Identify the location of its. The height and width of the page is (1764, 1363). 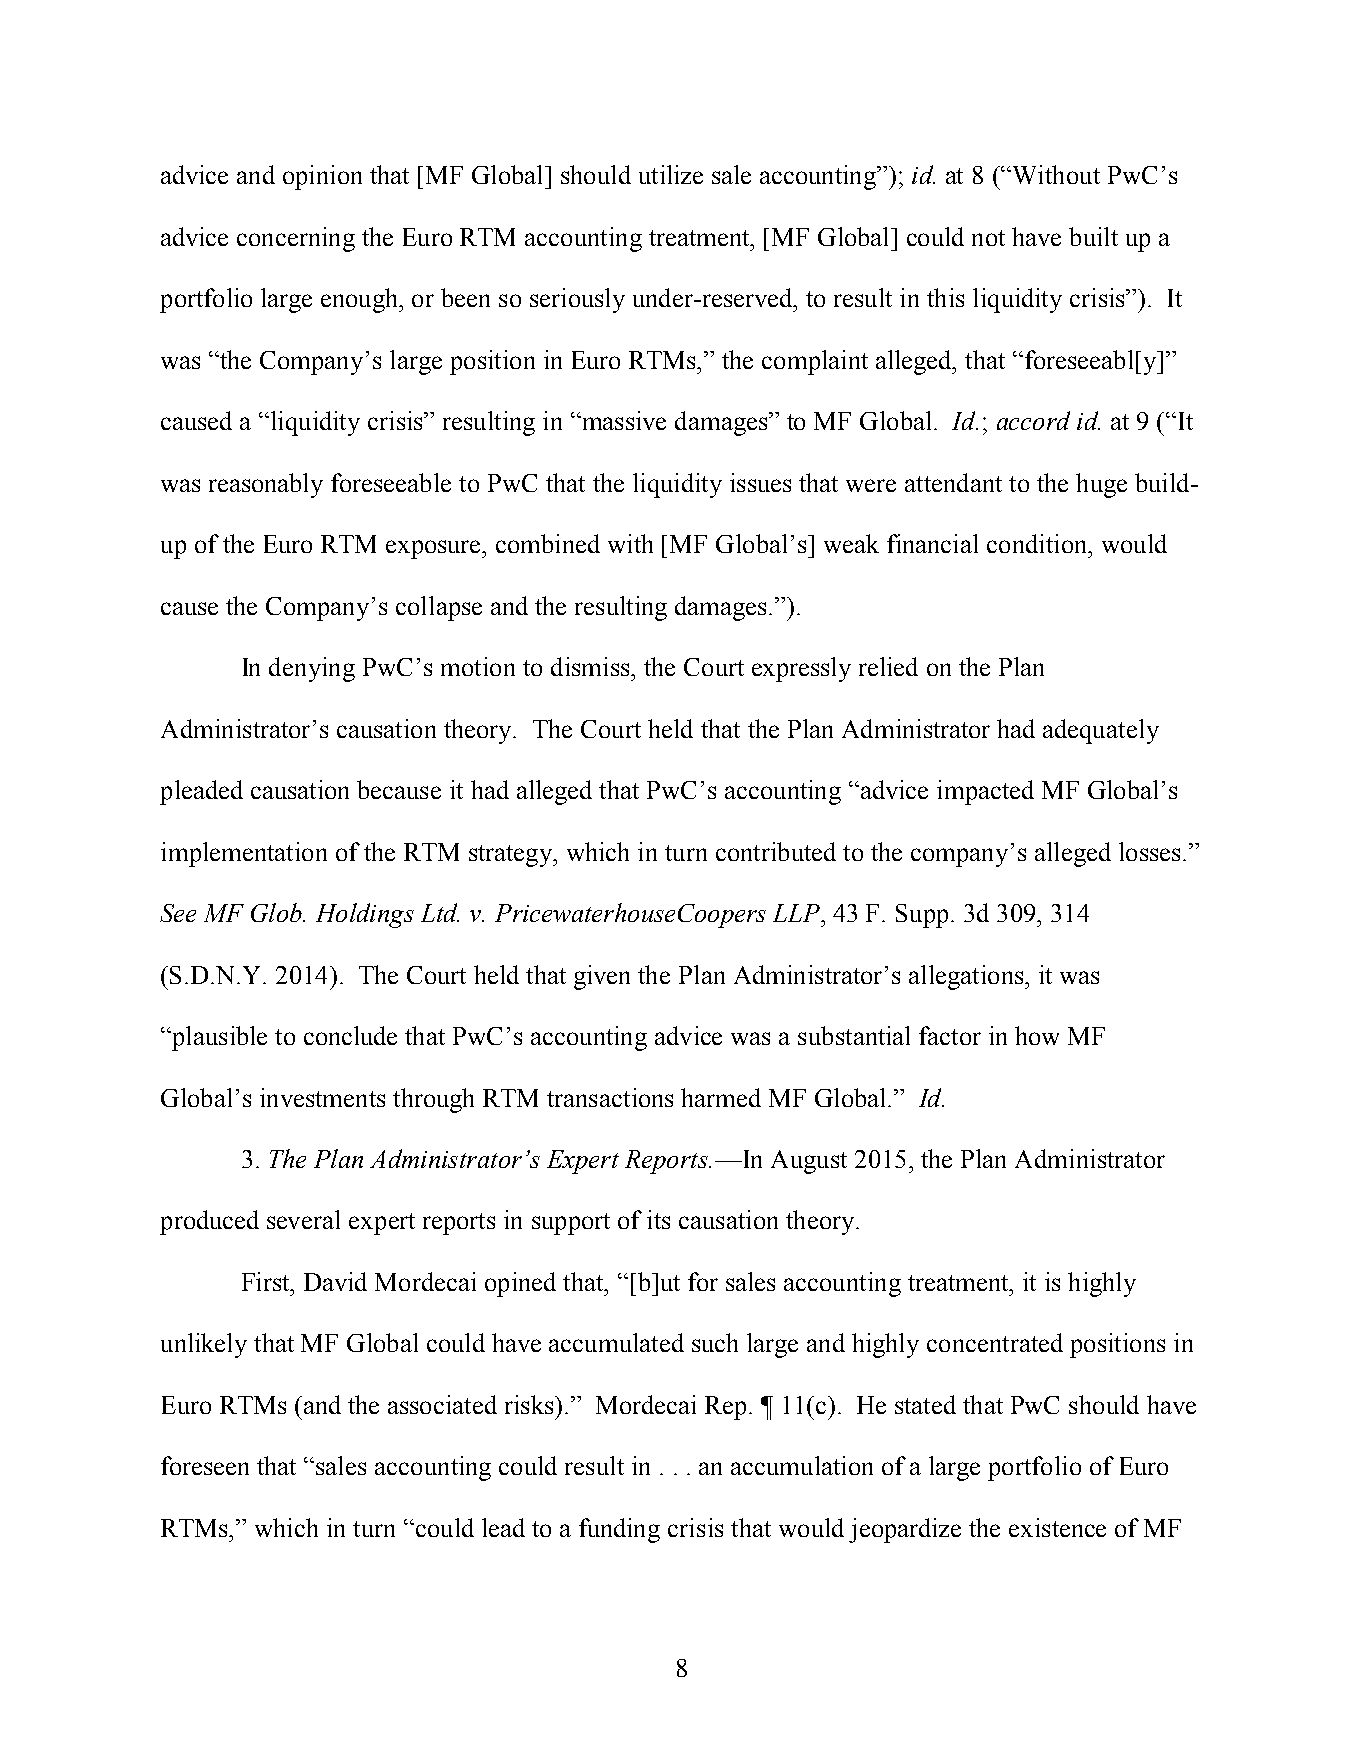
(658, 1219).
